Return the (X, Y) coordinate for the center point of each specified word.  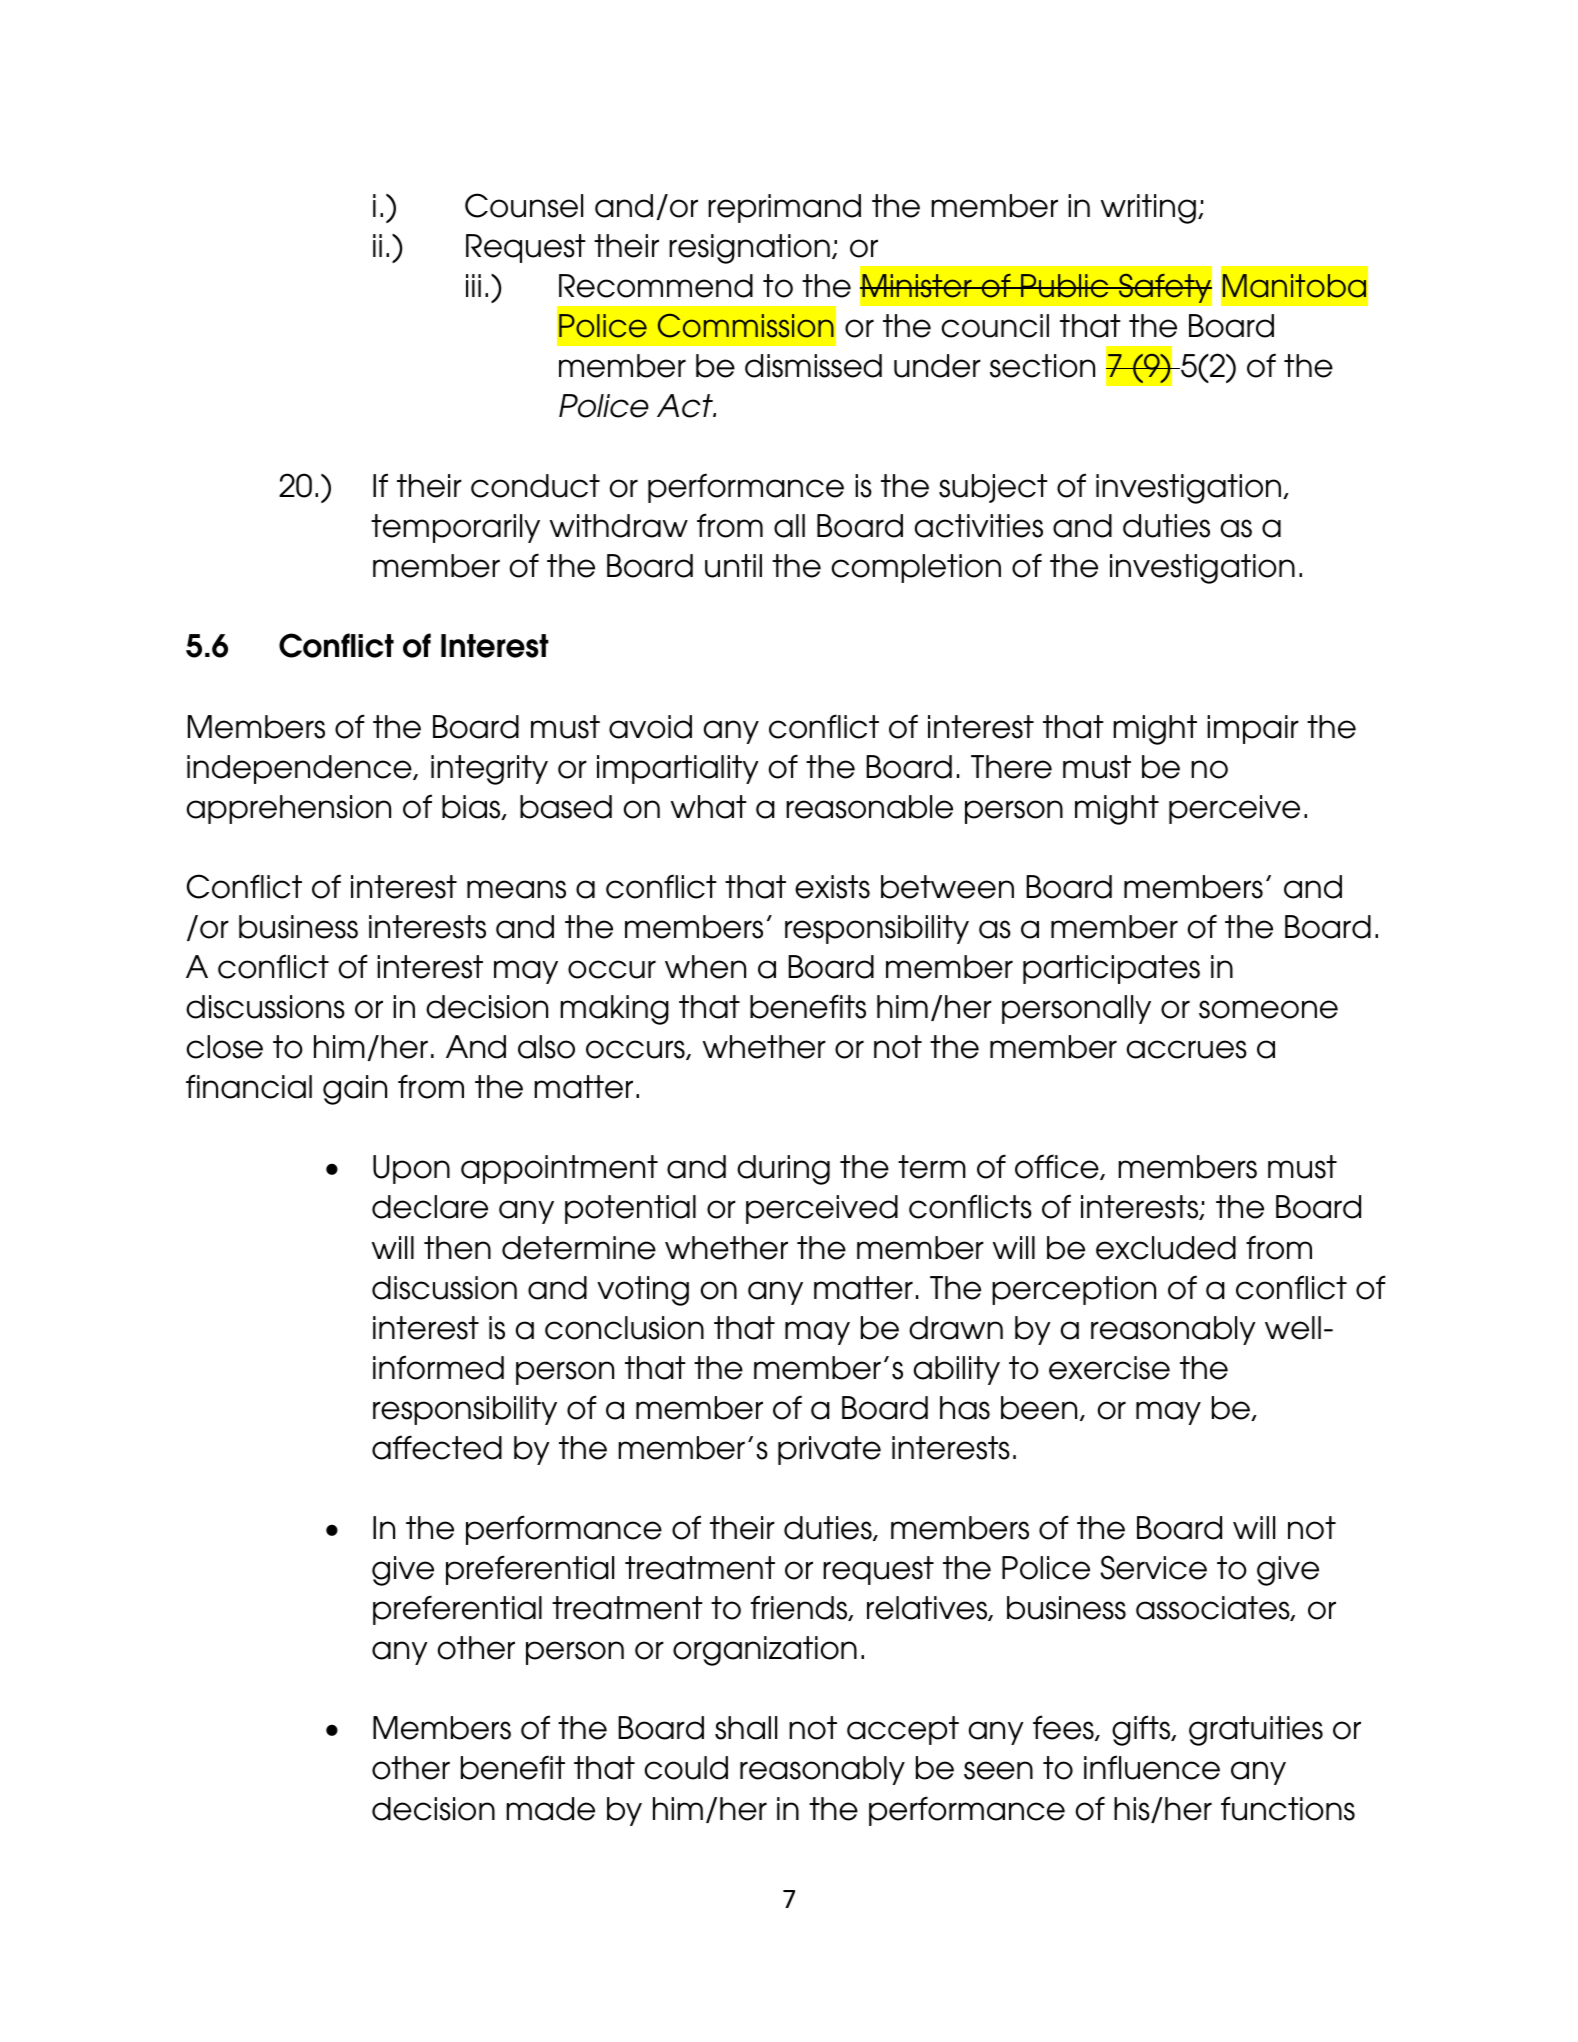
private (829, 1450)
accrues (1187, 1049)
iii (473, 285)
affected (437, 1447)
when (705, 967)
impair (1253, 729)
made (550, 1809)
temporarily (455, 528)
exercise (1109, 1368)
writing (1148, 209)
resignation (749, 249)
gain (355, 1090)
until (733, 566)
